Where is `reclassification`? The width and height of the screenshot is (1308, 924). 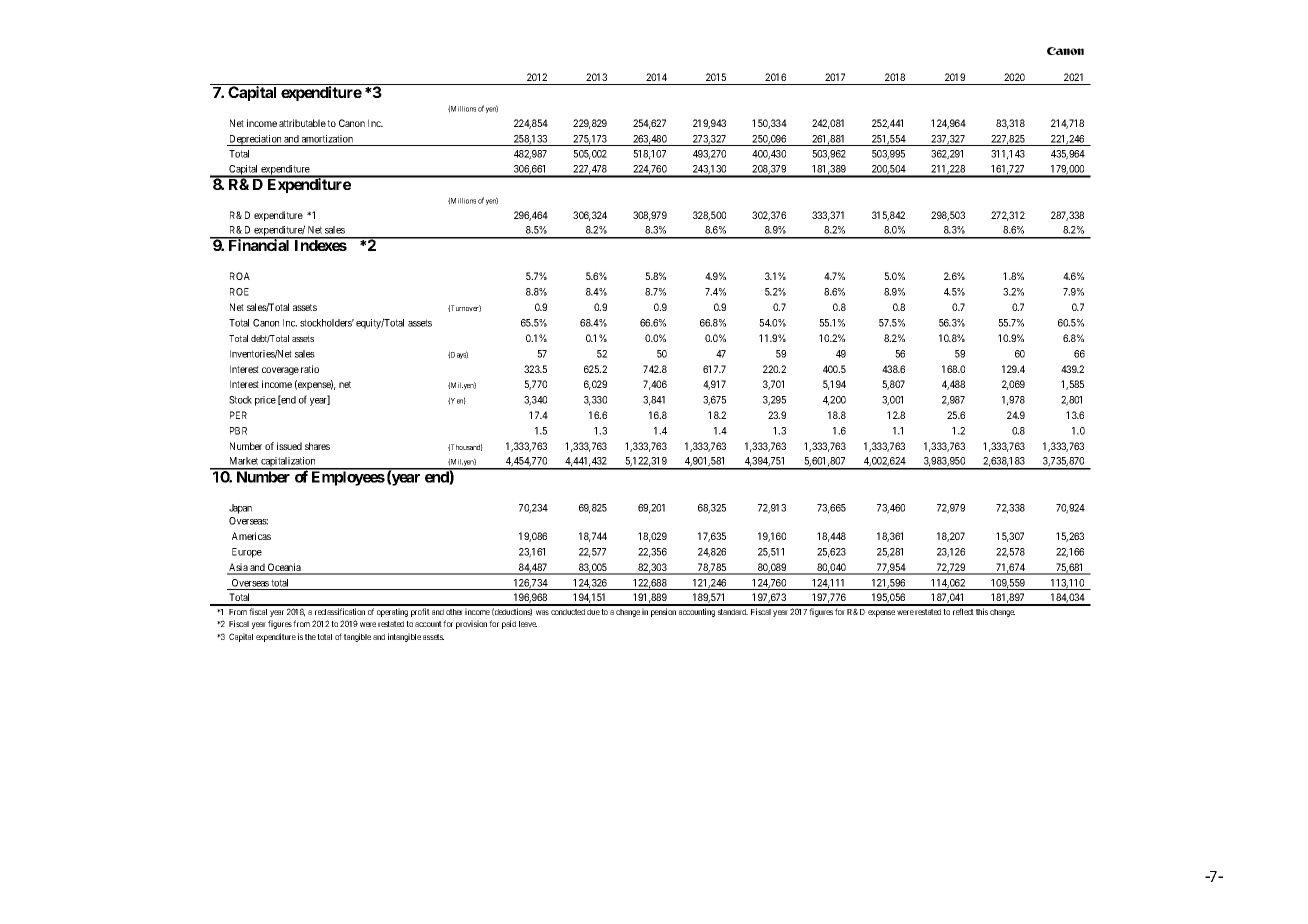 reclassification is located at coordinates (340, 611).
